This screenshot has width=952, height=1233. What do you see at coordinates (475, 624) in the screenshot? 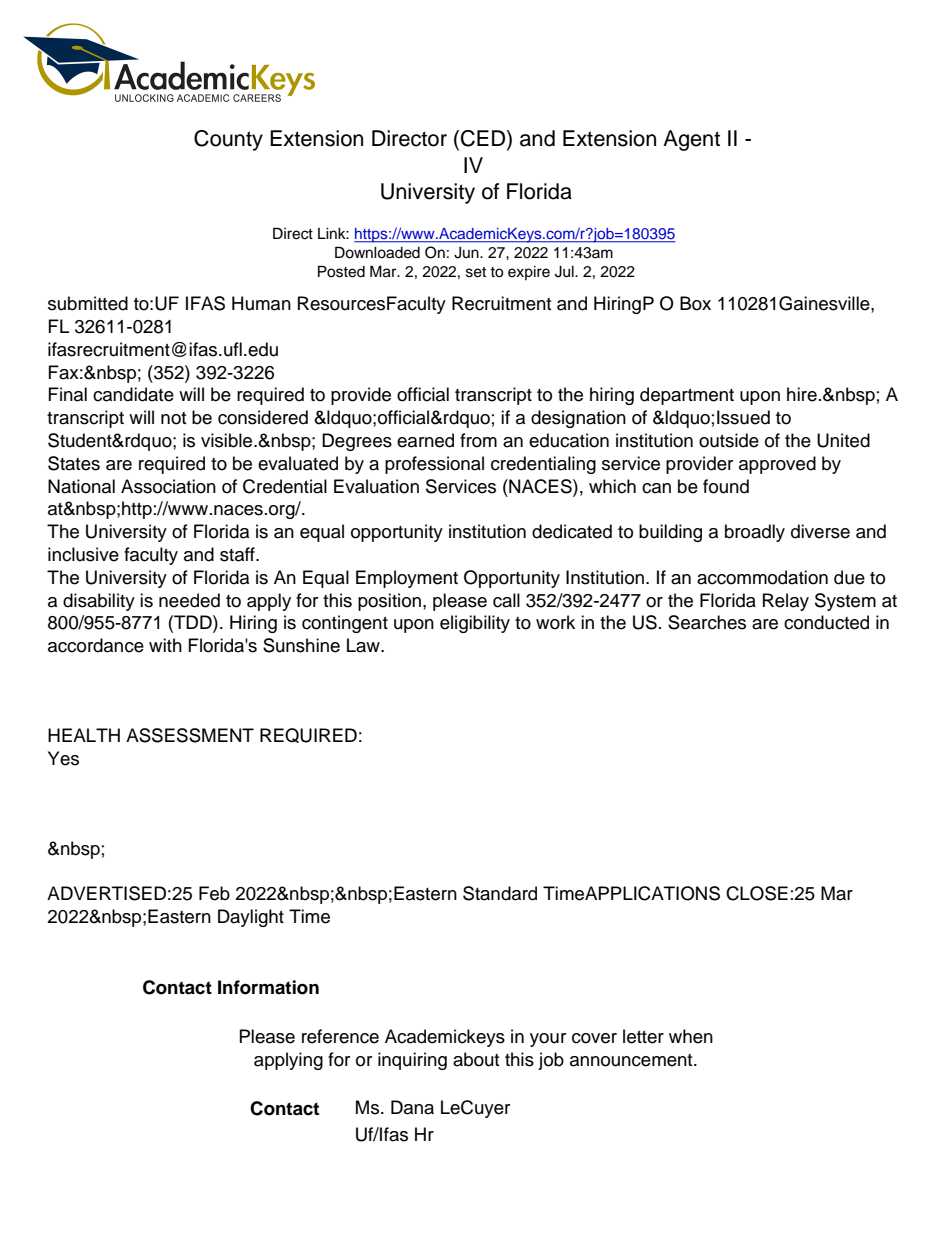
I see `eligibility` at bounding box center [475, 624].
